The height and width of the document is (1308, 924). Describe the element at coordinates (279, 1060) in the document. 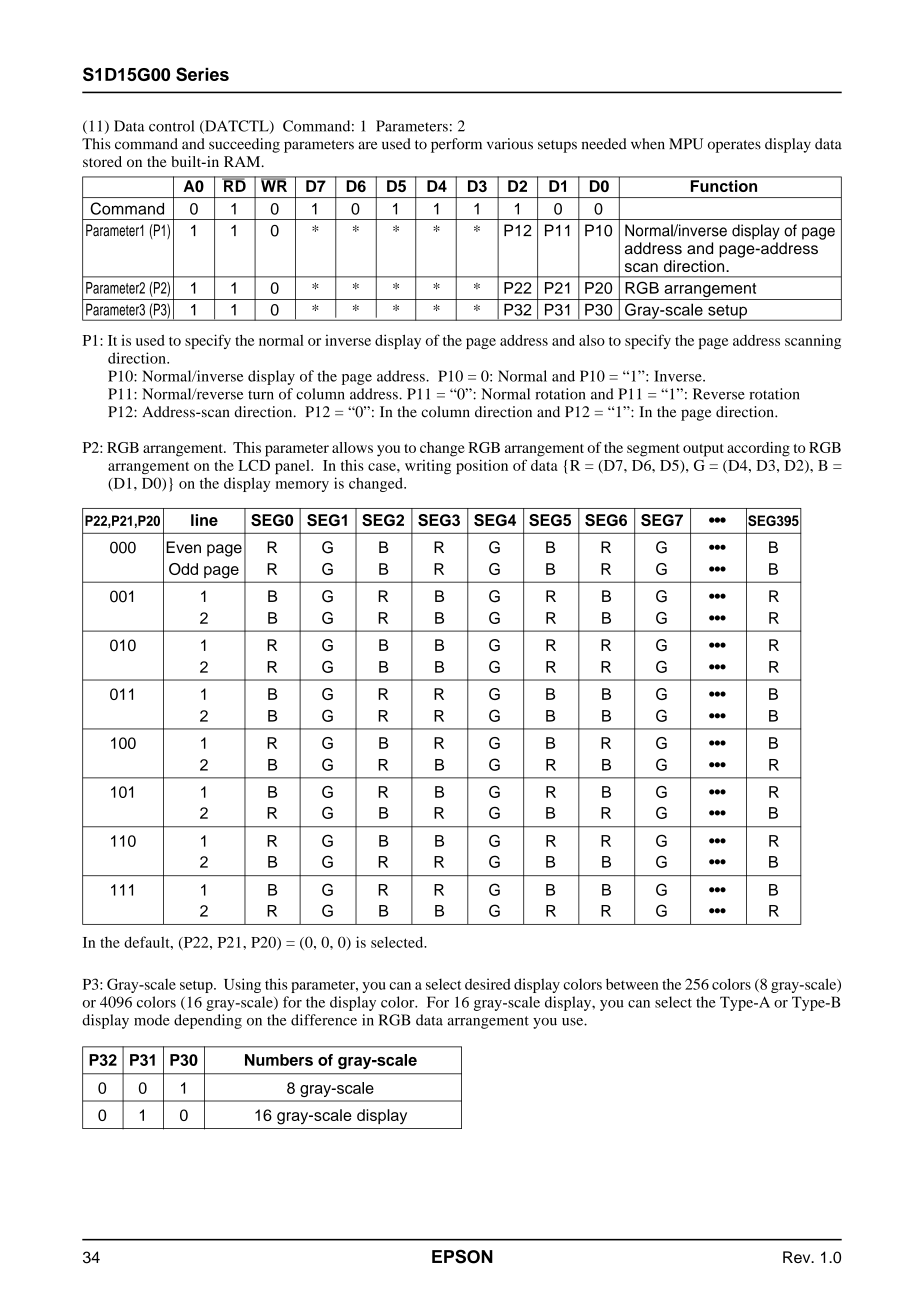

I see `Numbers` at that location.
